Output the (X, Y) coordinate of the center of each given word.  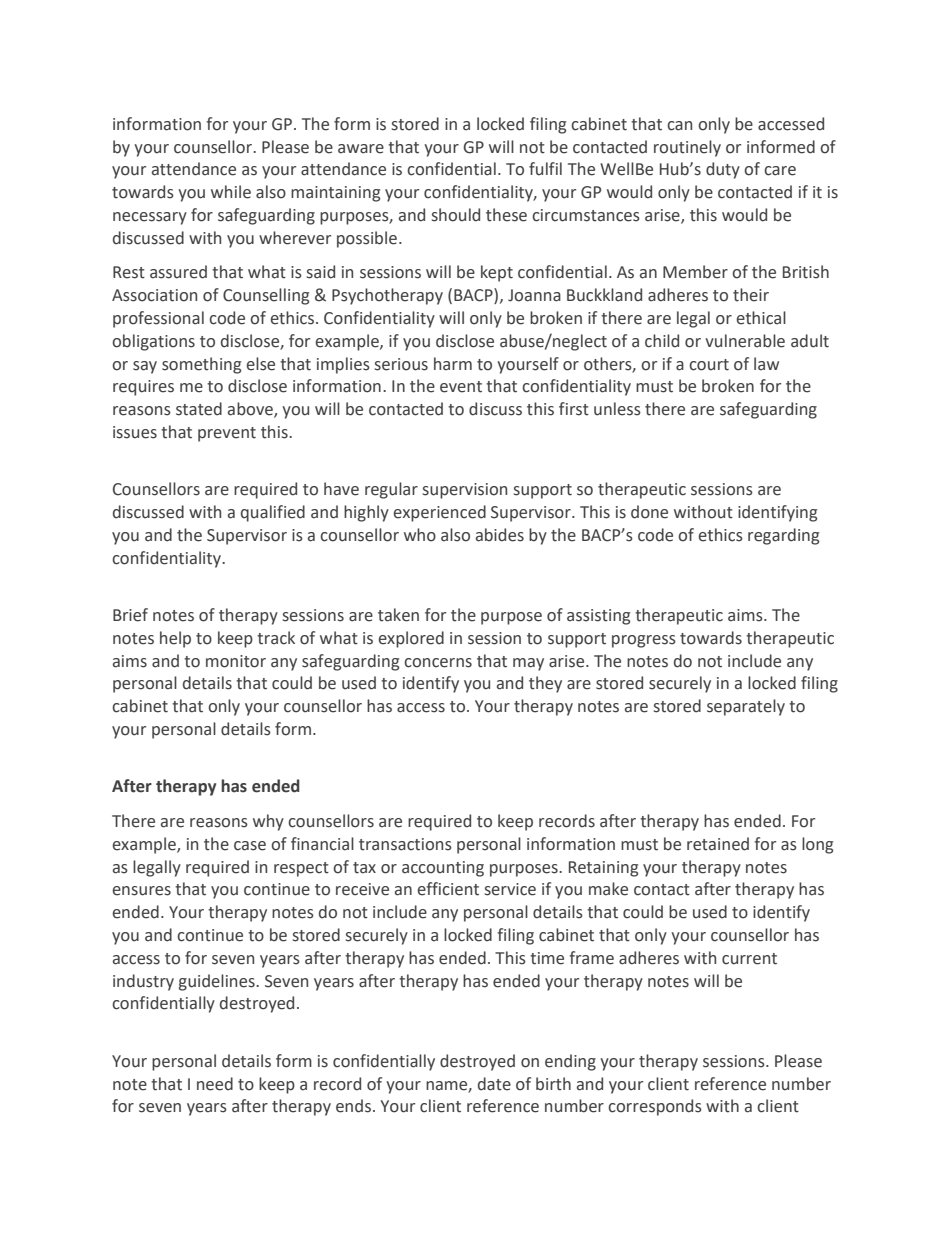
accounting (443, 869)
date (494, 1084)
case (250, 846)
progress (644, 641)
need (215, 1084)
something (201, 365)
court (709, 365)
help (175, 639)
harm (453, 364)
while (231, 192)
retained (718, 844)
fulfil (545, 169)
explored (411, 639)
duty (723, 170)
